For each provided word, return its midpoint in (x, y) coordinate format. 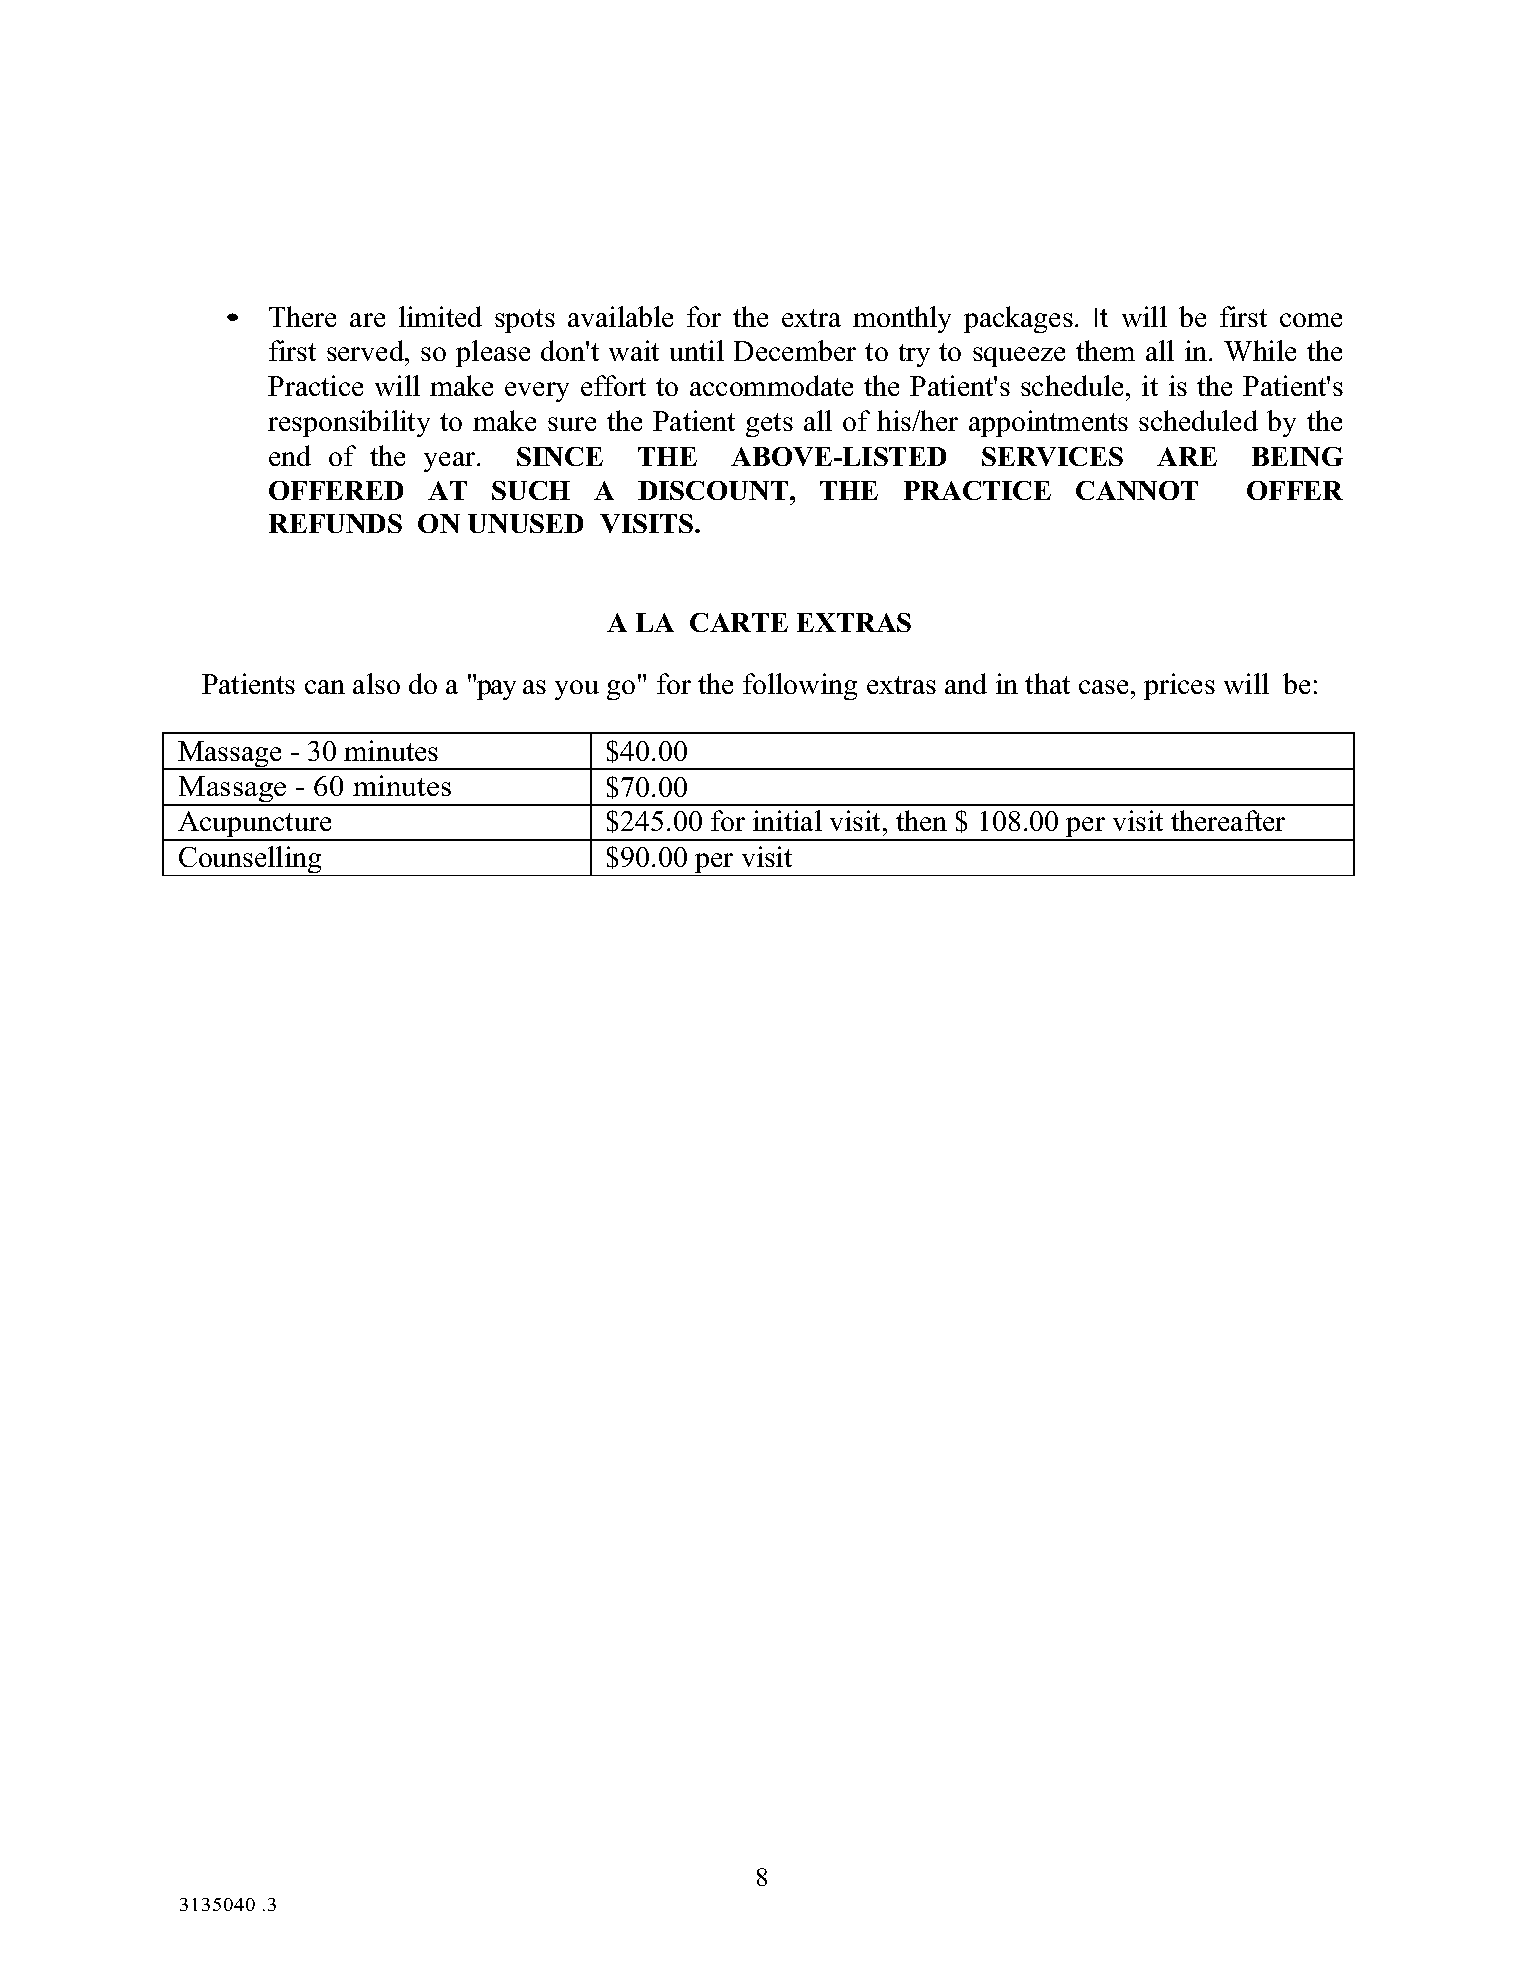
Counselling (250, 861)
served (366, 350)
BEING (1297, 456)
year (451, 462)
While (1260, 350)
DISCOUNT (714, 490)
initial (787, 820)
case (1103, 687)
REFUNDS (335, 523)
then (921, 820)
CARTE (739, 622)
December (795, 350)
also (376, 683)
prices (1179, 686)
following (800, 686)
